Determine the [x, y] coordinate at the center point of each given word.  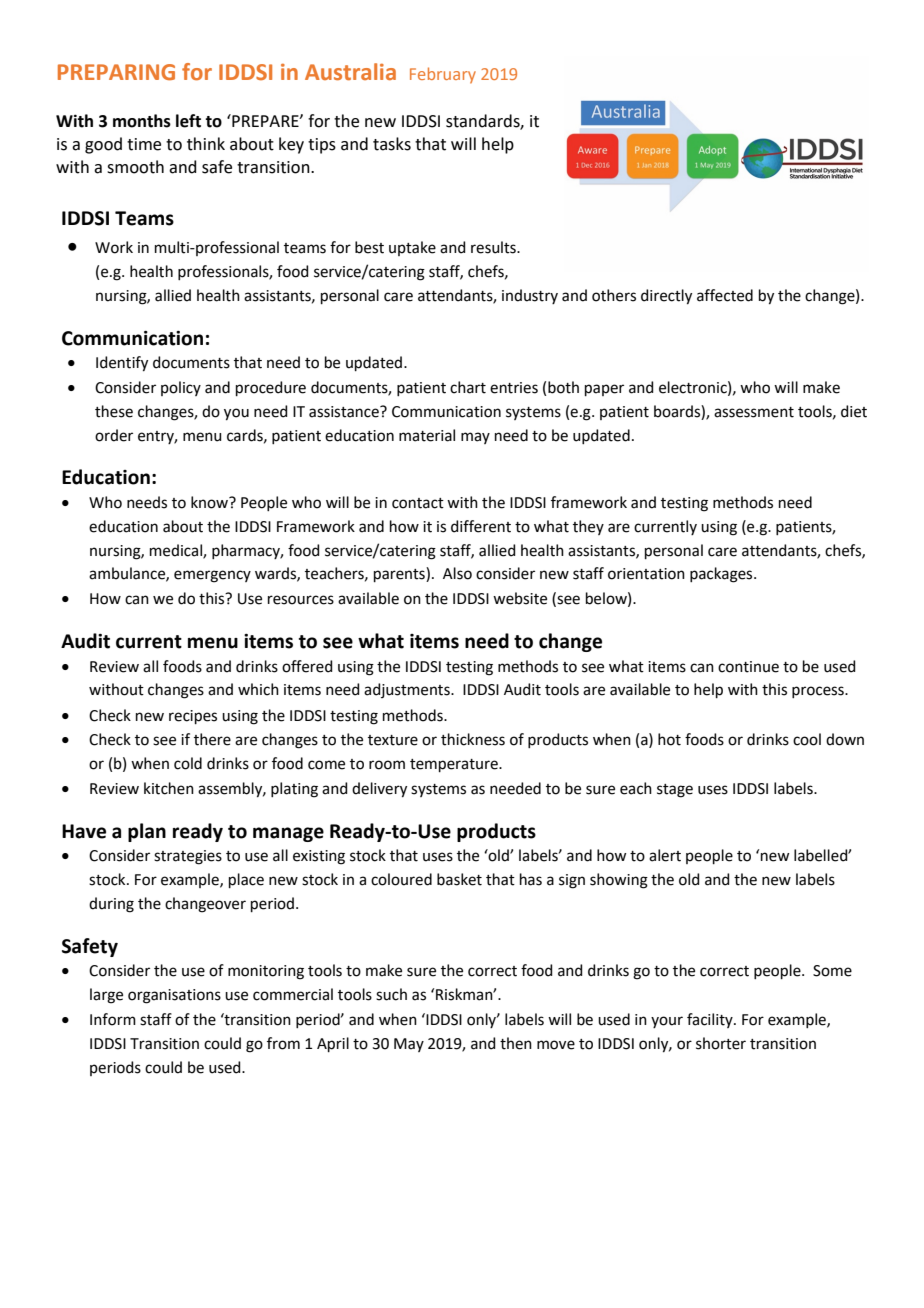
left [188, 121]
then [516, 1043]
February [443, 75]
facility [711, 1020]
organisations [174, 996]
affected [725, 295]
